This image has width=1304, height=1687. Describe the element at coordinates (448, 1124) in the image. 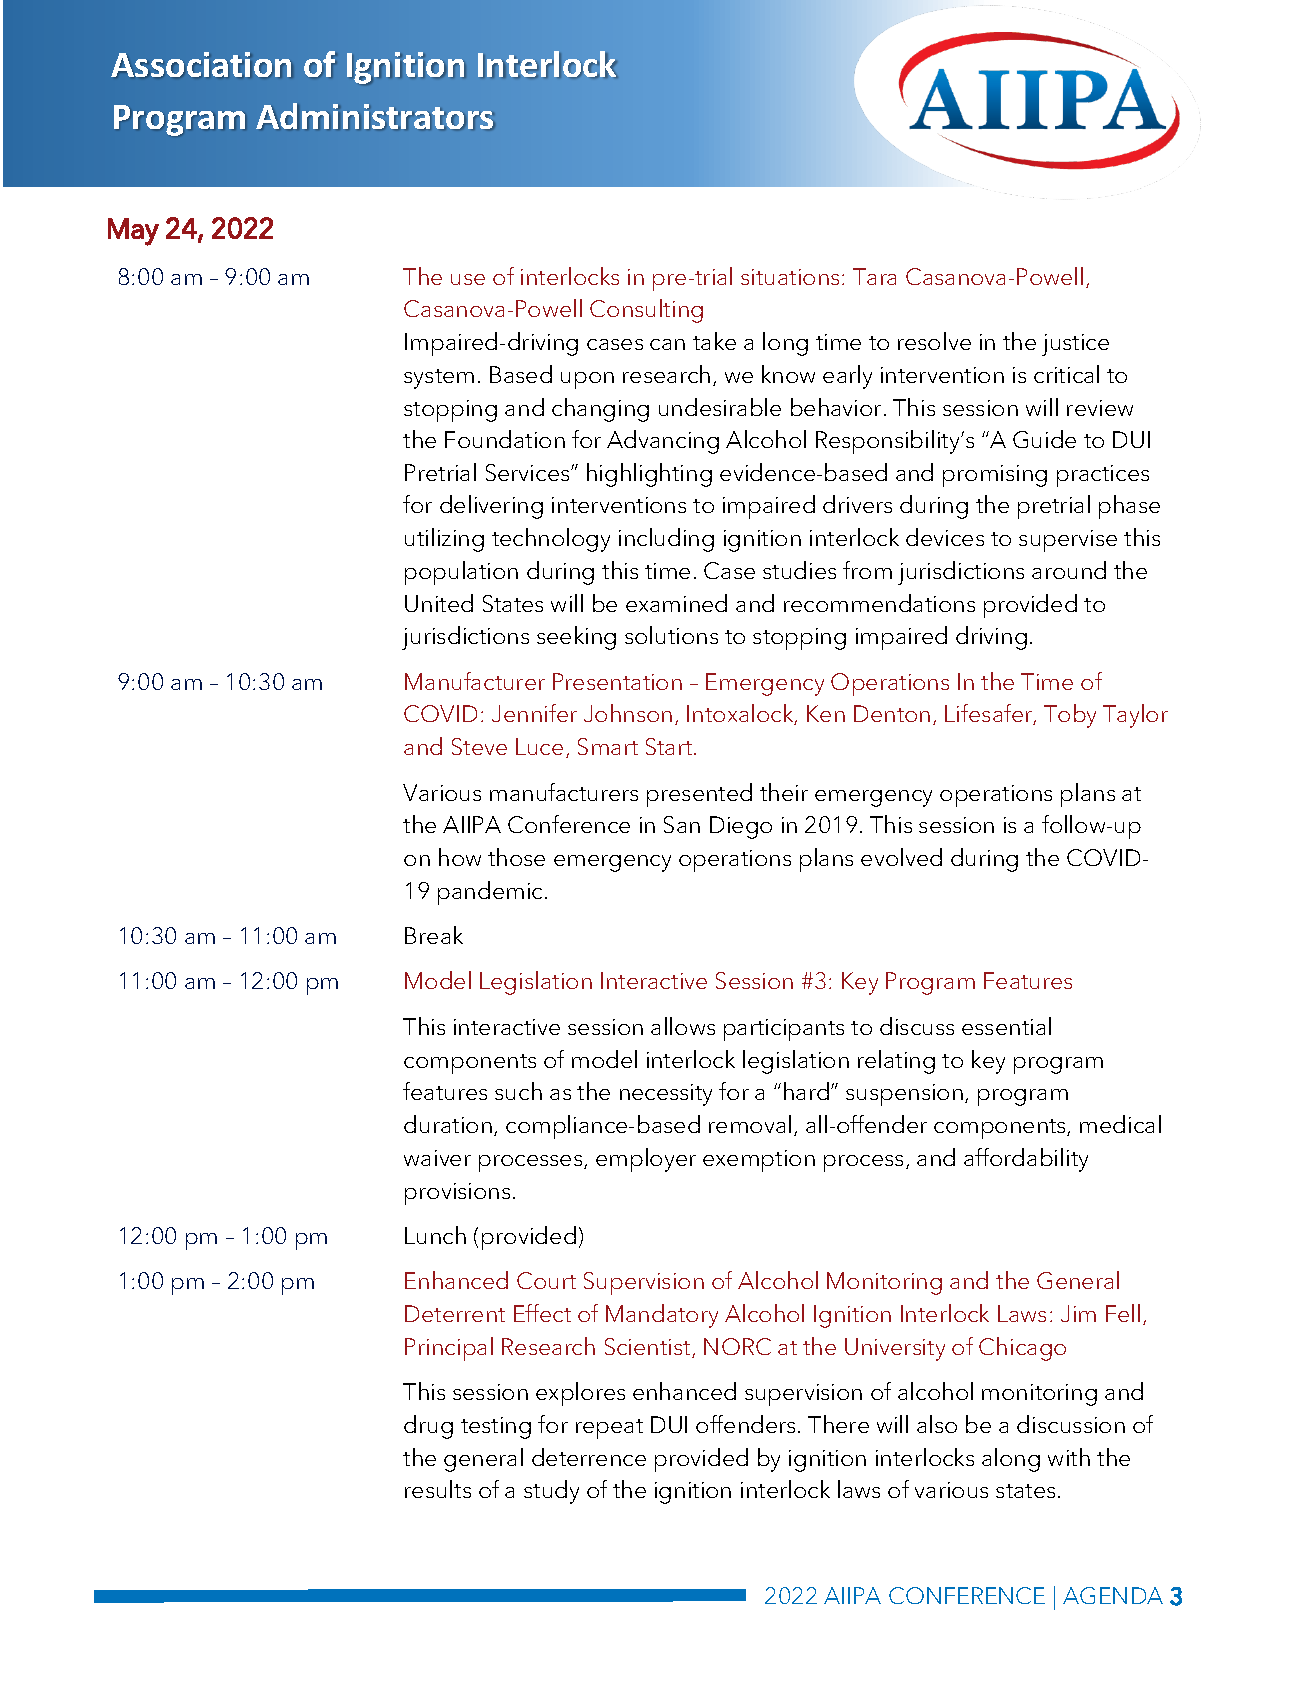

I see `duration` at that location.
